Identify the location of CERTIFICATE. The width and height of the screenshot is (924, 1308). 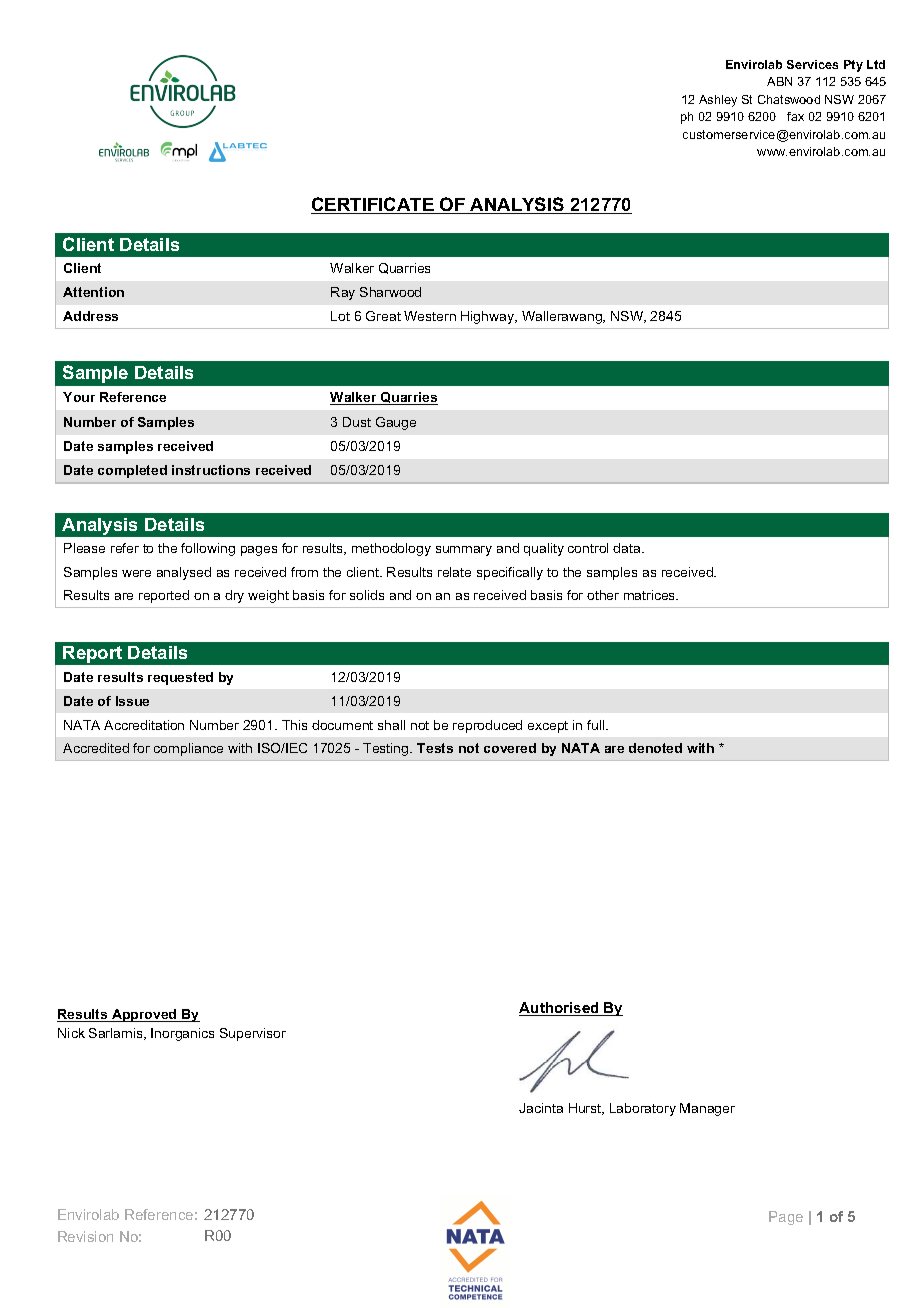
(373, 205).
